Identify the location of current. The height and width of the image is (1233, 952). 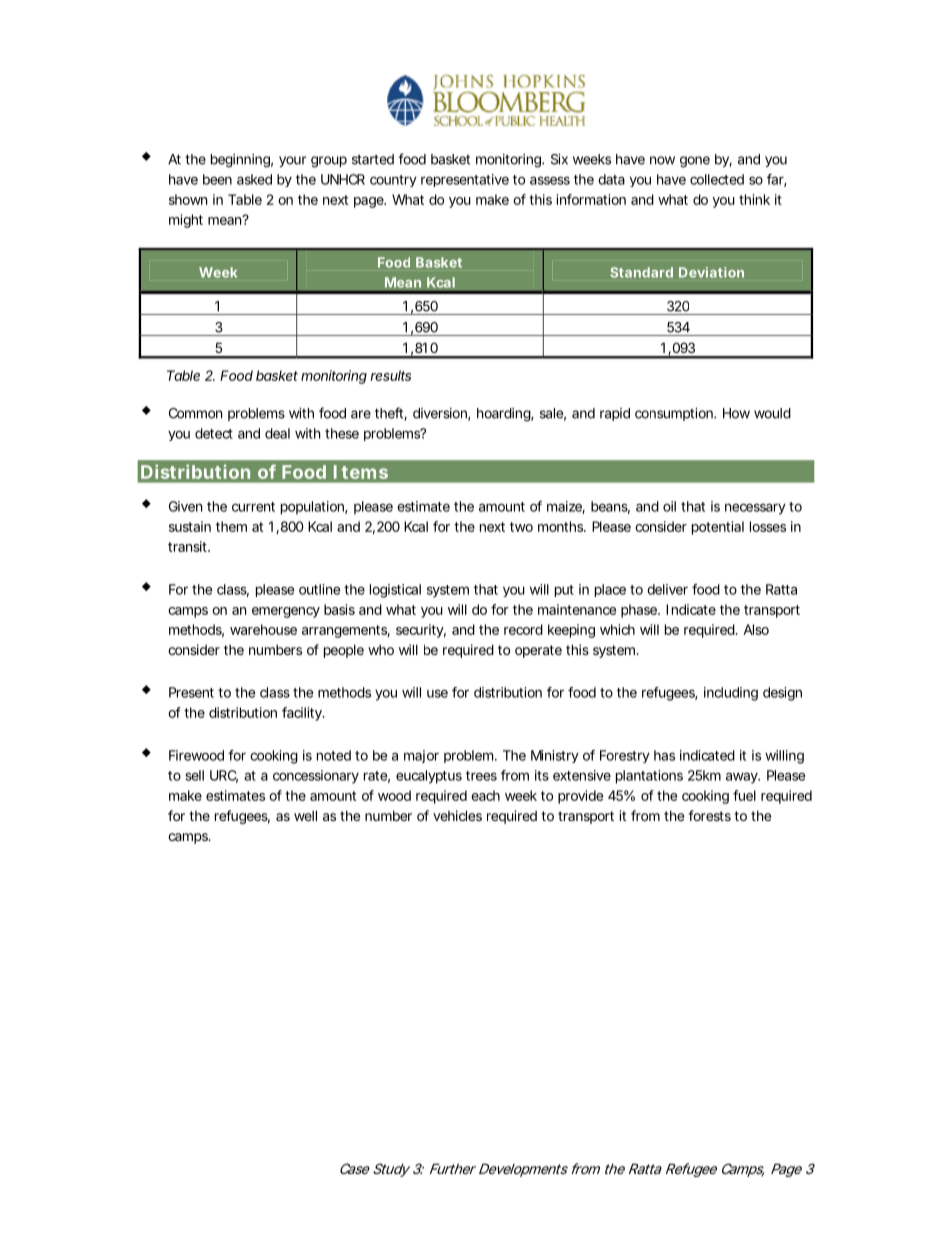
(253, 507).
